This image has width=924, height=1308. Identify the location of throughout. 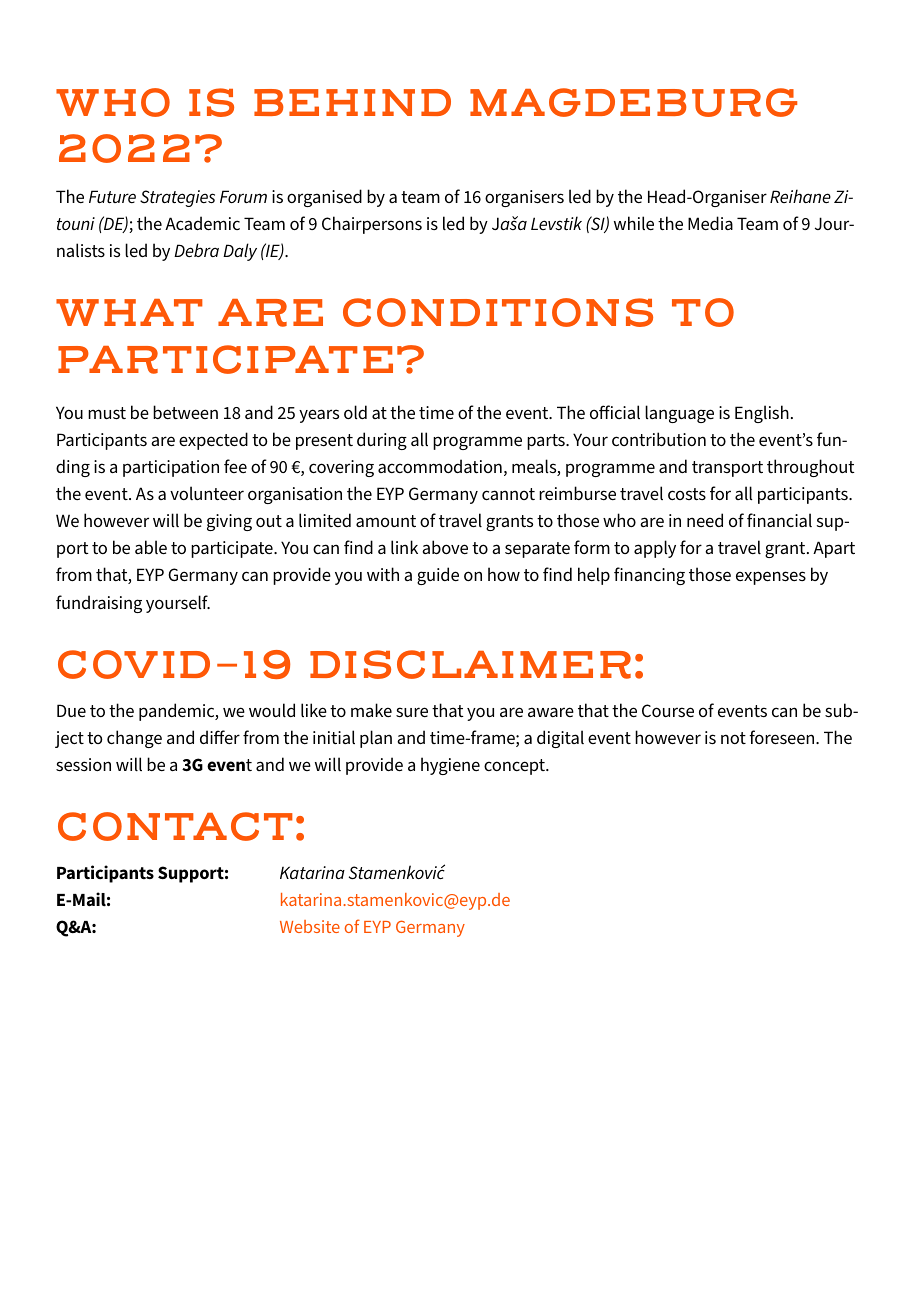
(811, 468).
